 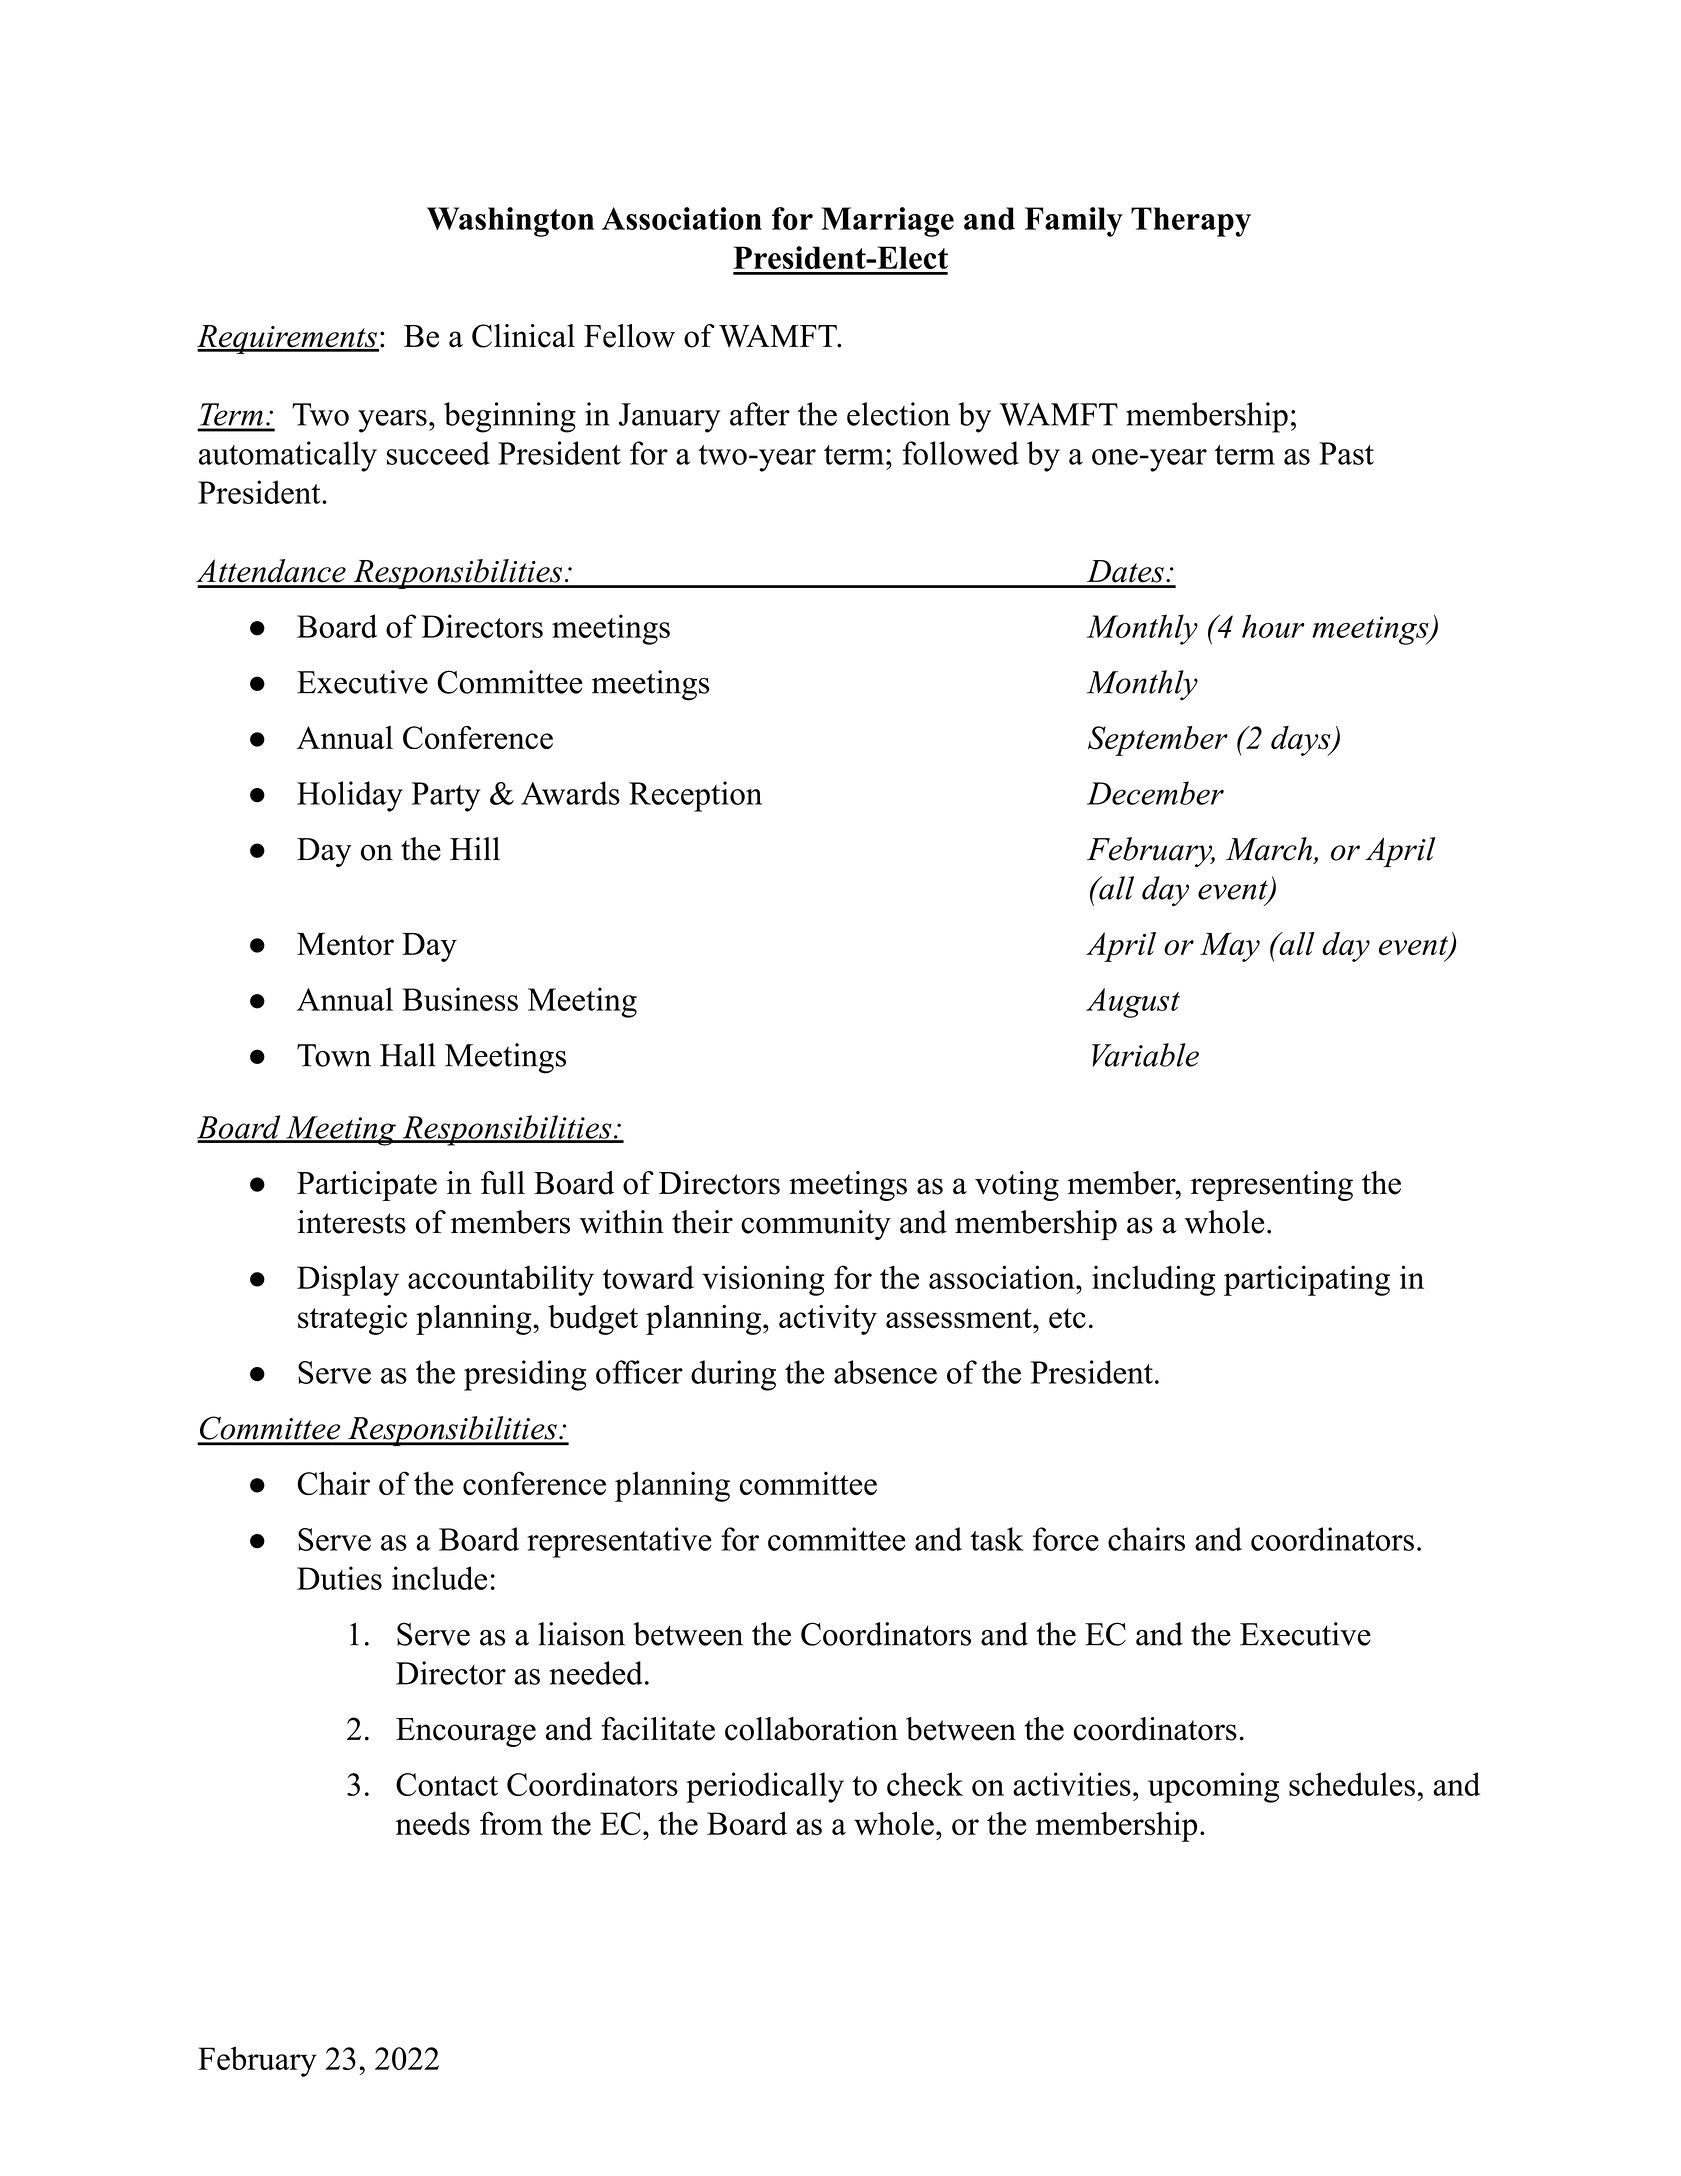 What do you see at coordinates (1191, 222) in the screenshot?
I see `Therapy` at bounding box center [1191, 222].
